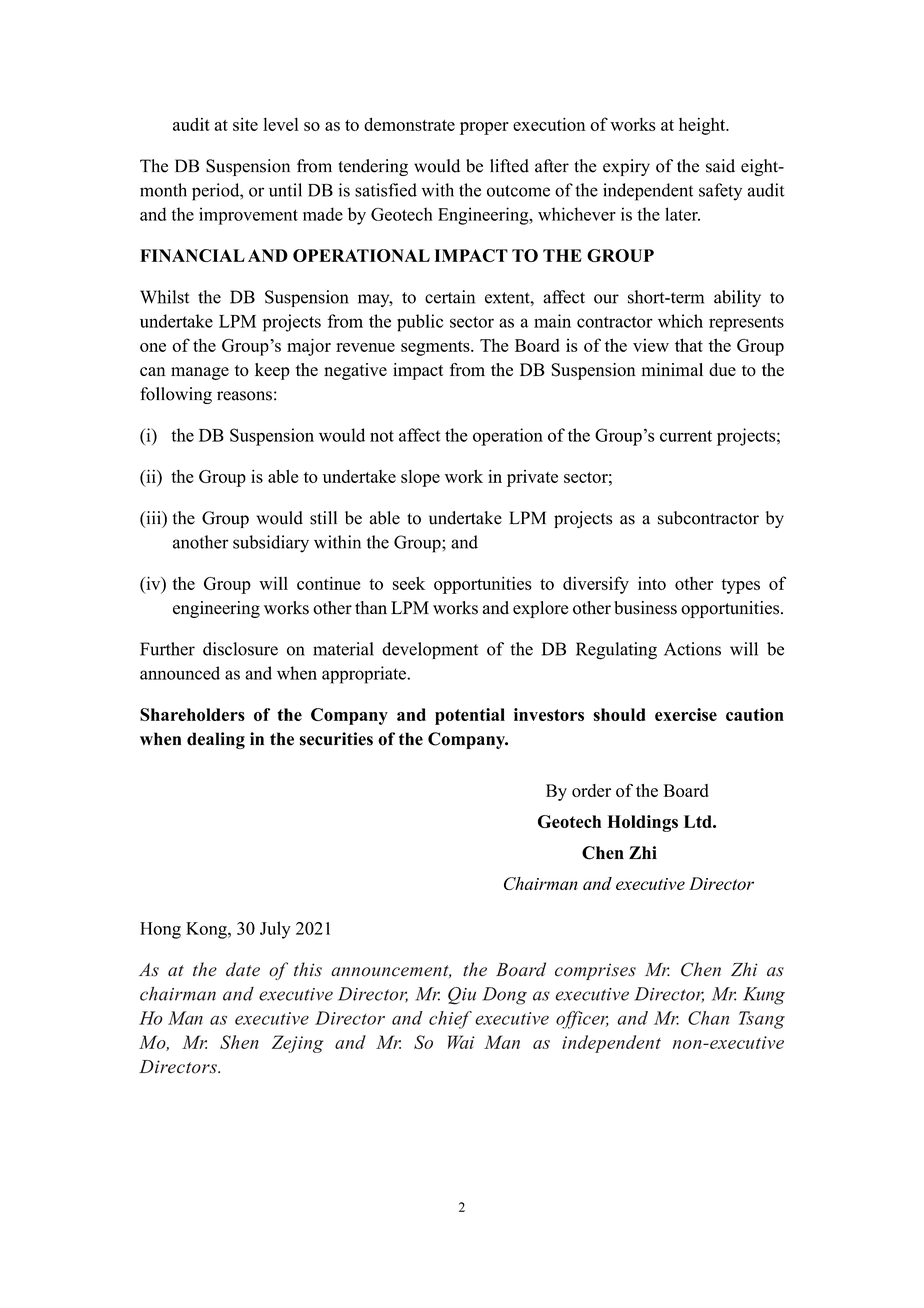 Image resolution: width=924 pixels, height=1308 pixels. Describe the element at coordinates (652, 583) in the document. I see `into` at that location.
